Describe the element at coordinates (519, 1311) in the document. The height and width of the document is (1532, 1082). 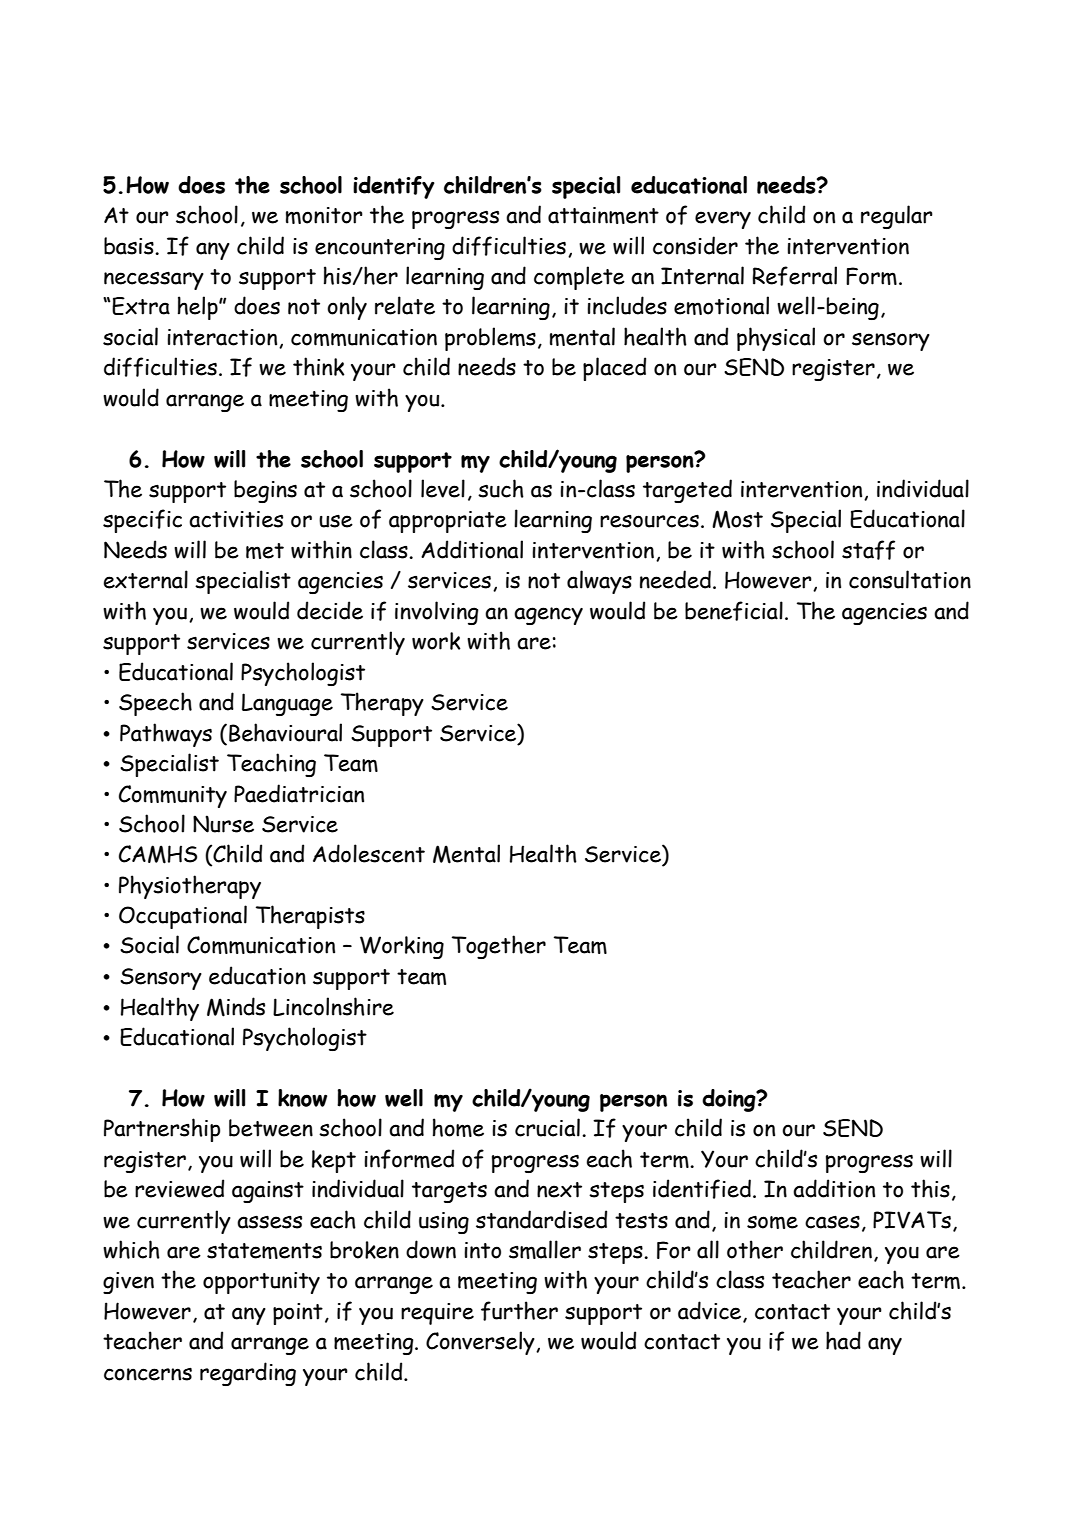
I see `further` at that location.
